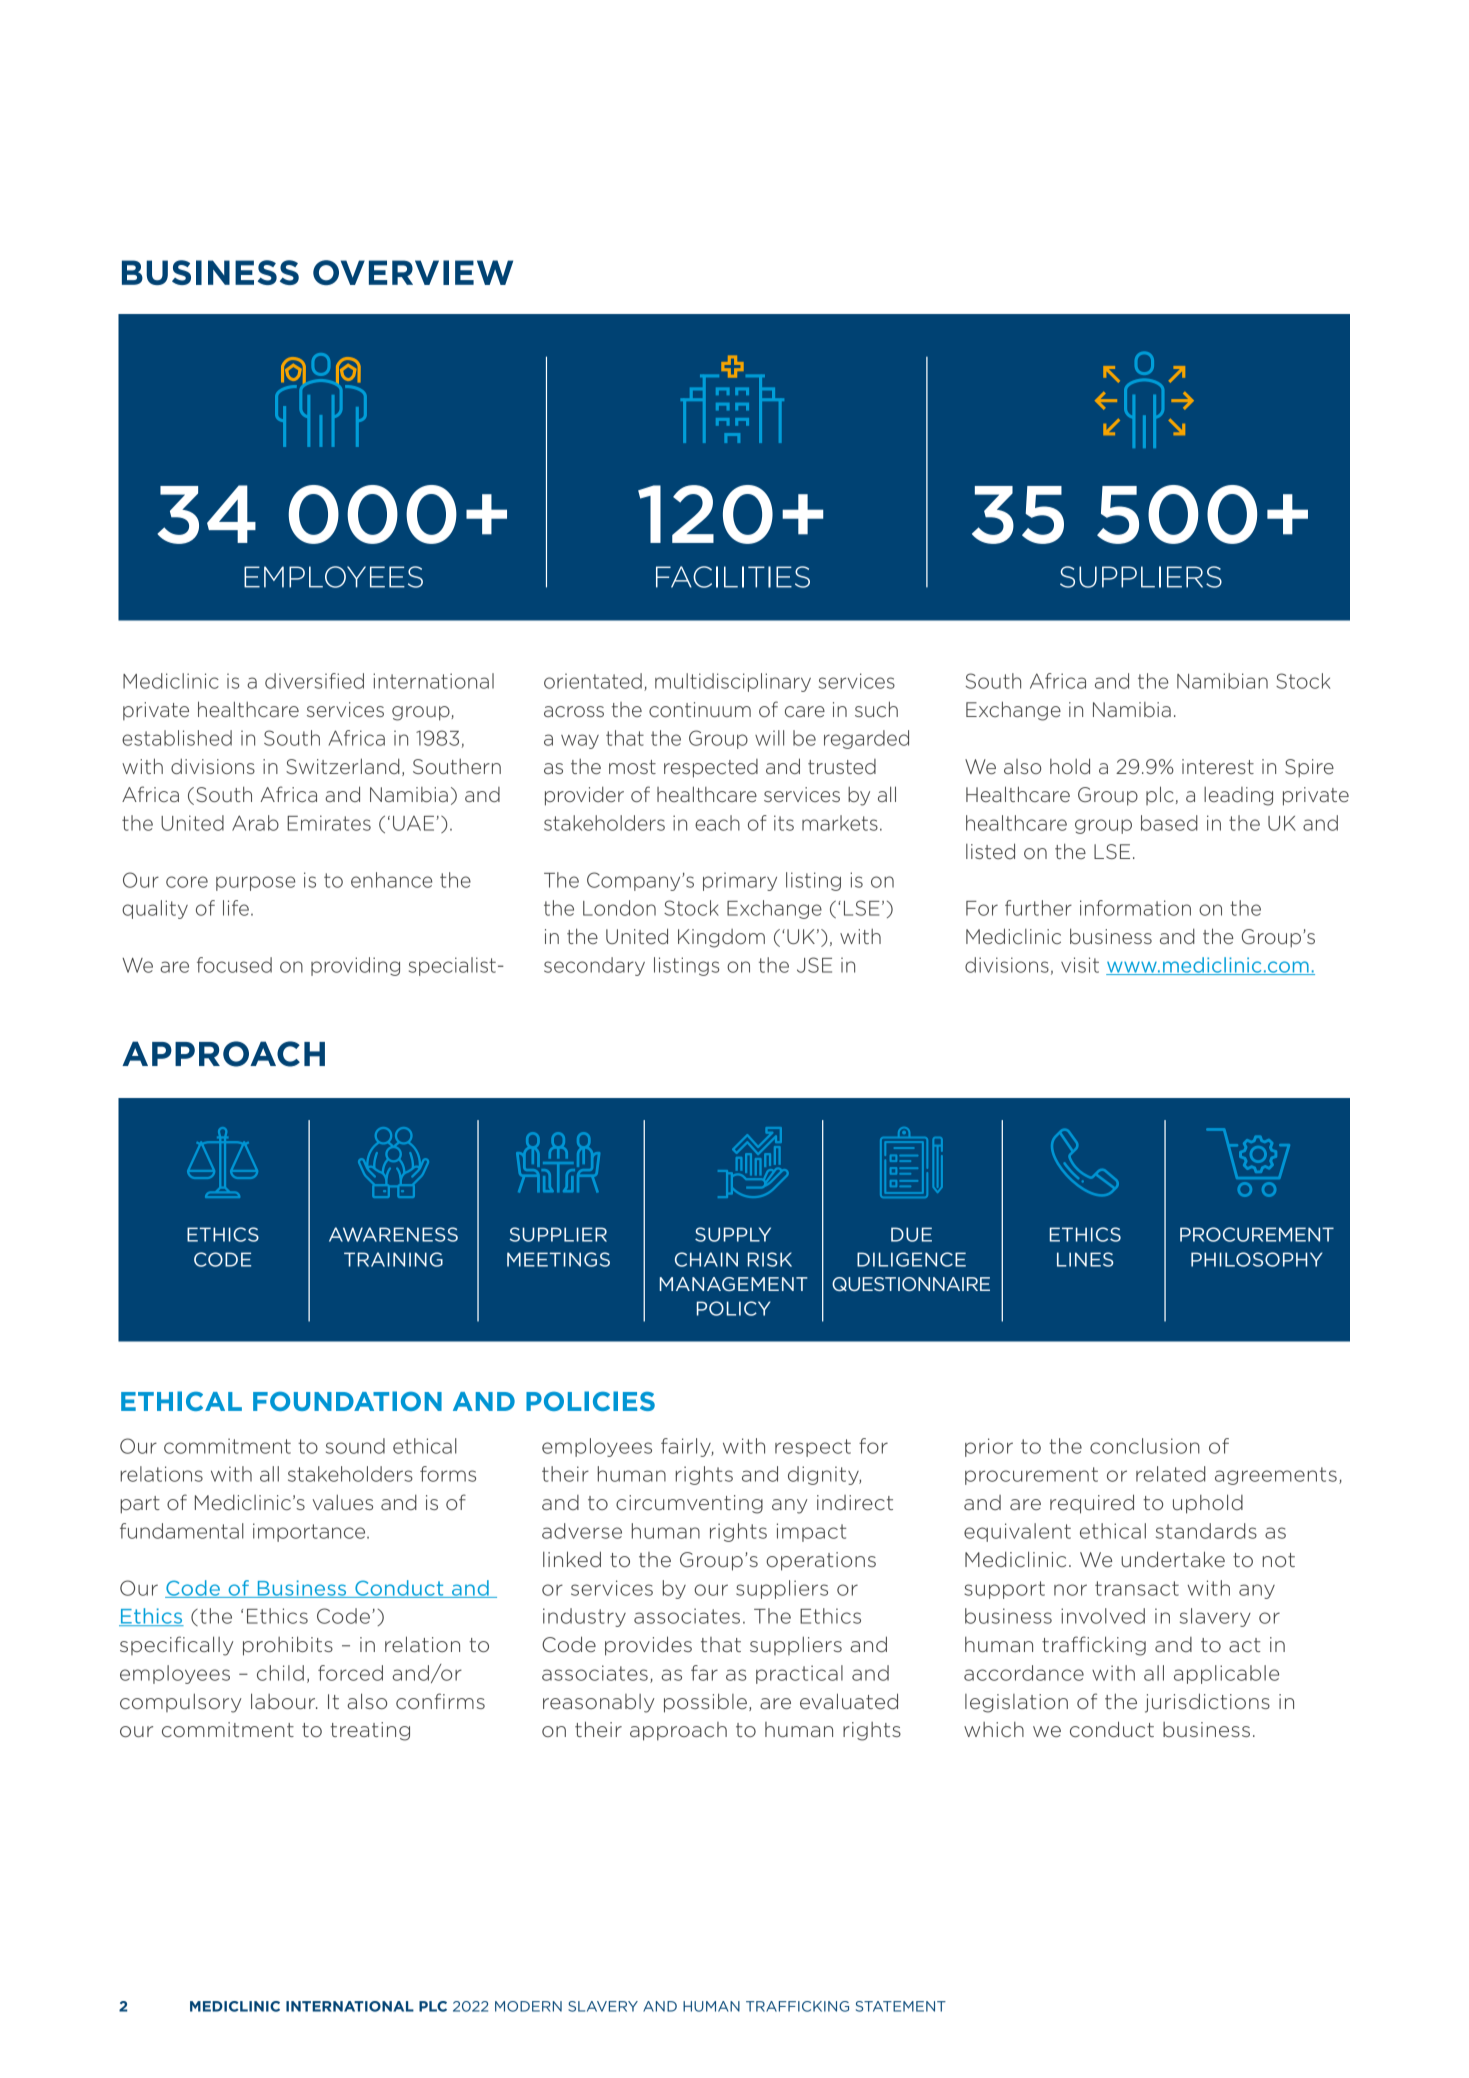  I want to click on FACILITIES, so click(733, 577).
